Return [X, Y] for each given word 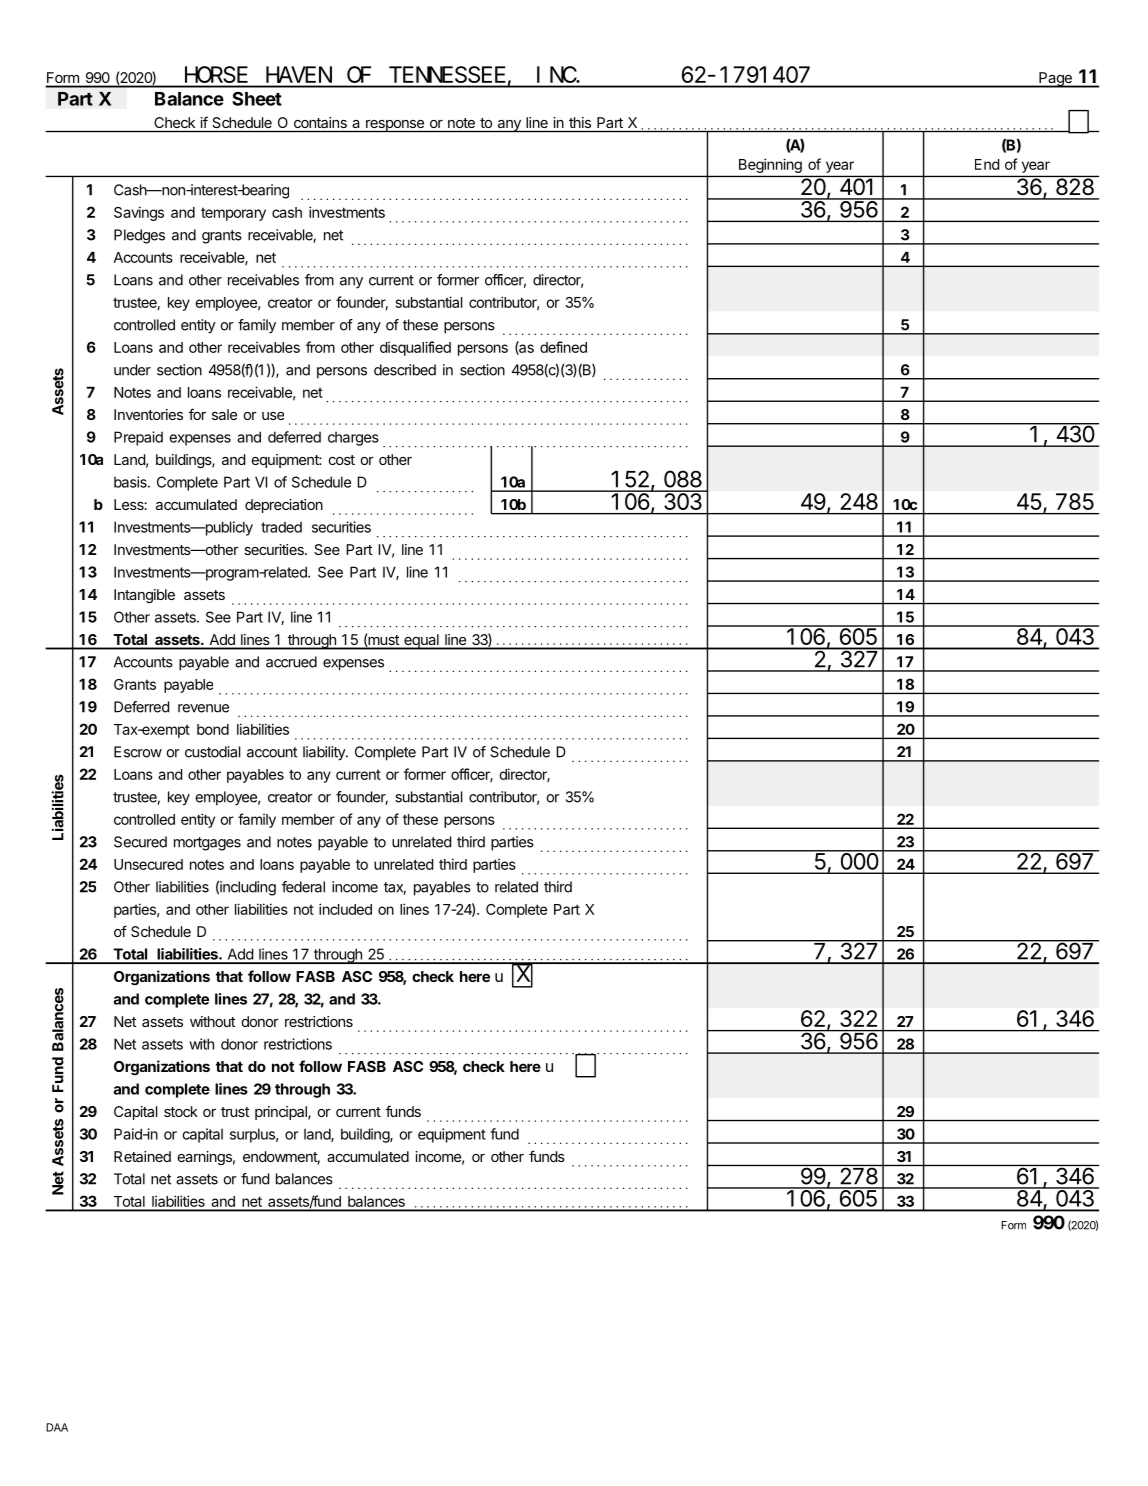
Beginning [770, 166]
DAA [57, 1427]
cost [342, 460]
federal [303, 887]
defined [563, 347]
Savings [139, 213]
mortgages [207, 844]
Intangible [144, 596]
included [345, 909]
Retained [142, 1156]
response [395, 126]
